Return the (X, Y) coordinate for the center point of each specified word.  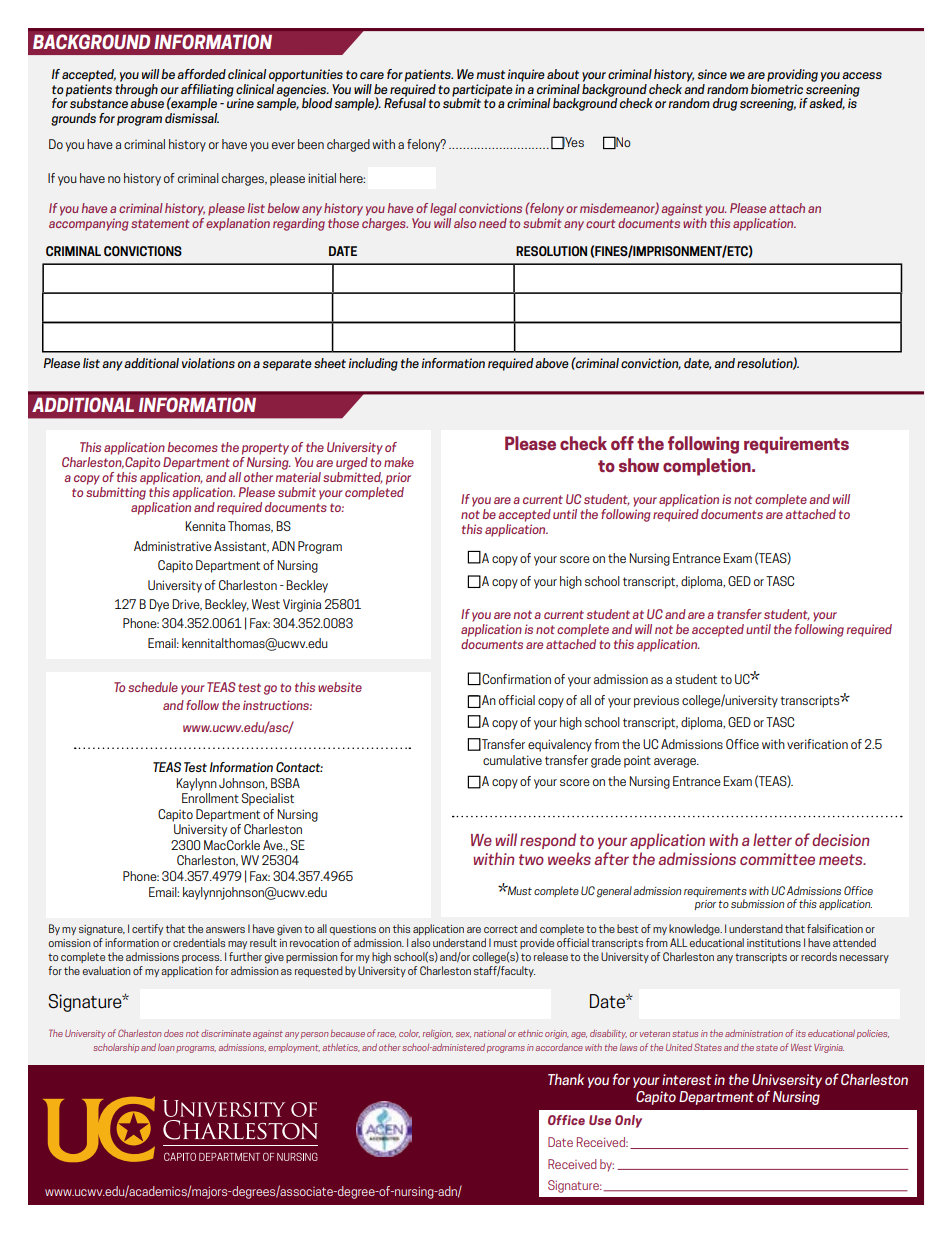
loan (166, 1047)
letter (772, 839)
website (340, 687)
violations (208, 363)
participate (482, 90)
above (552, 363)
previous (656, 701)
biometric (777, 87)
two (531, 859)
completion (708, 467)
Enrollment (210, 798)
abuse (147, 102)
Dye (159, 605)
